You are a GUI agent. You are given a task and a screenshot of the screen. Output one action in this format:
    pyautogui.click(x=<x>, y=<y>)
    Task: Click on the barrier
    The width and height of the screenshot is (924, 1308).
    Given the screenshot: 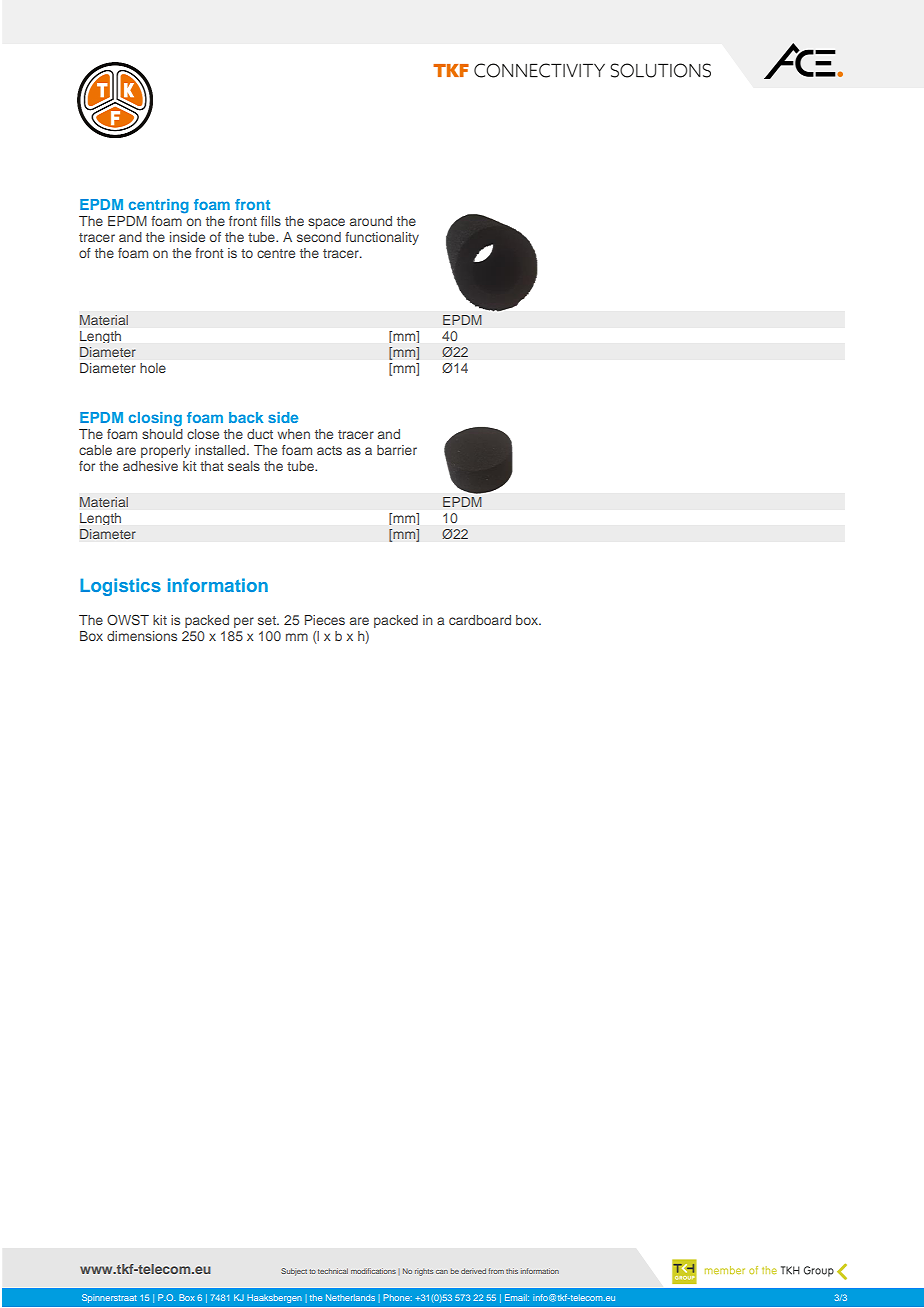 What is the action you would take?
    pyautogui.click(x=397, y=450)
